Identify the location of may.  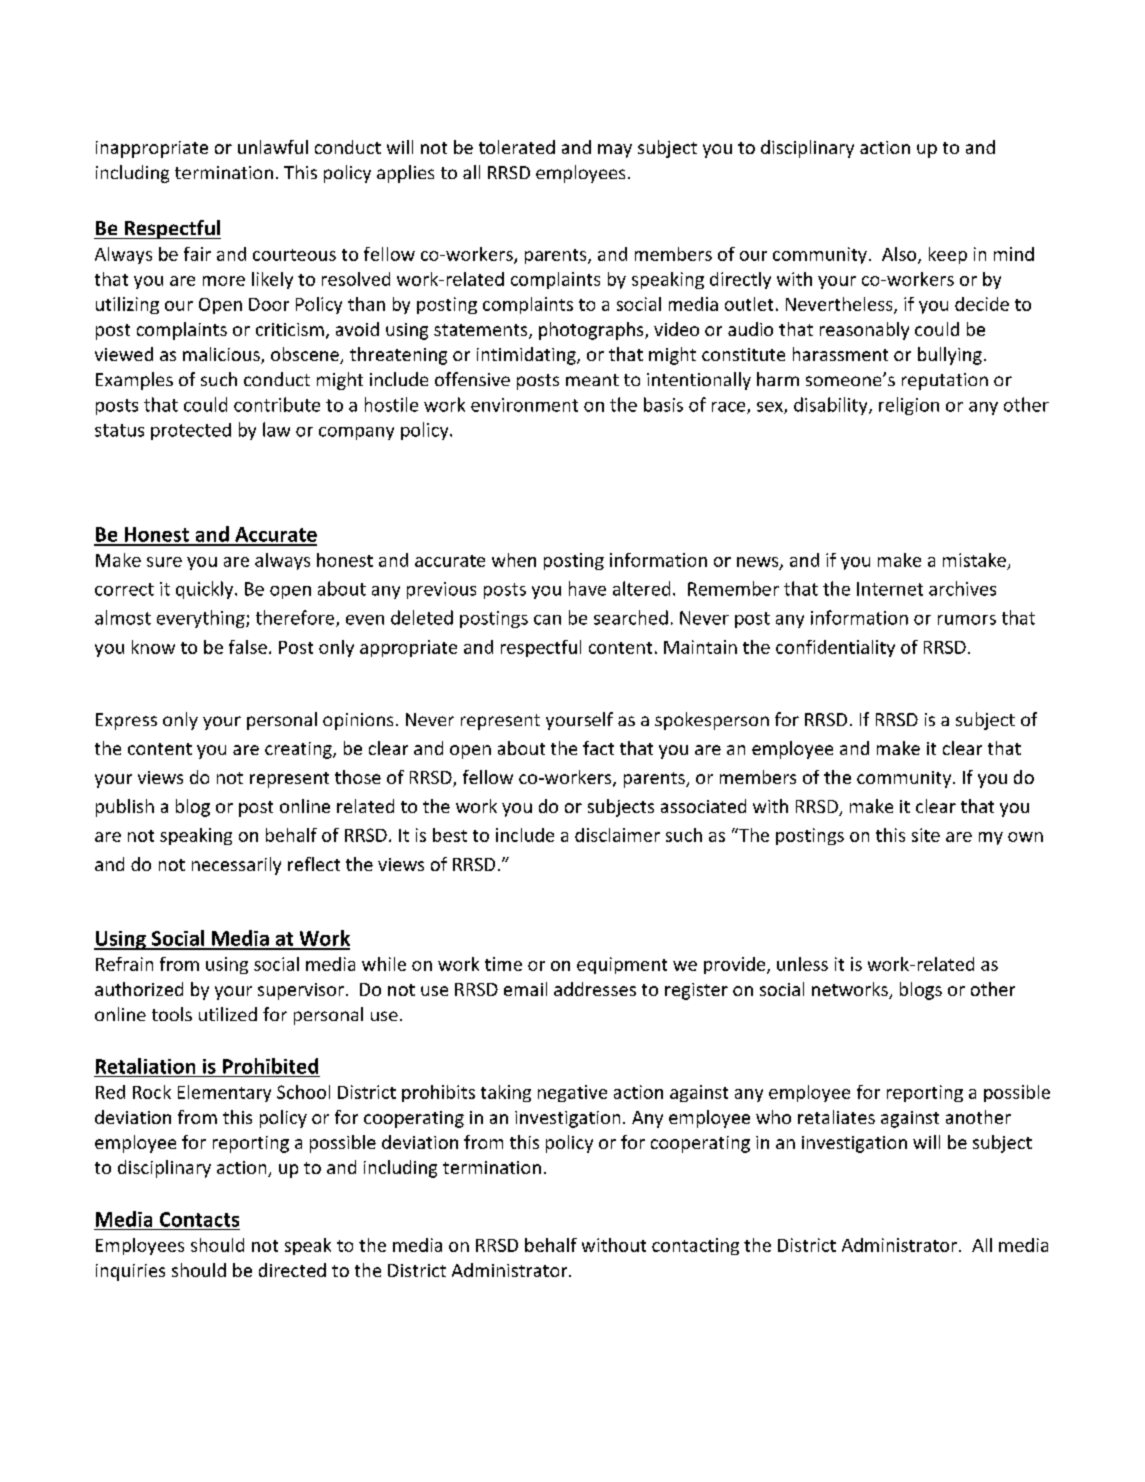
(615, 151).
